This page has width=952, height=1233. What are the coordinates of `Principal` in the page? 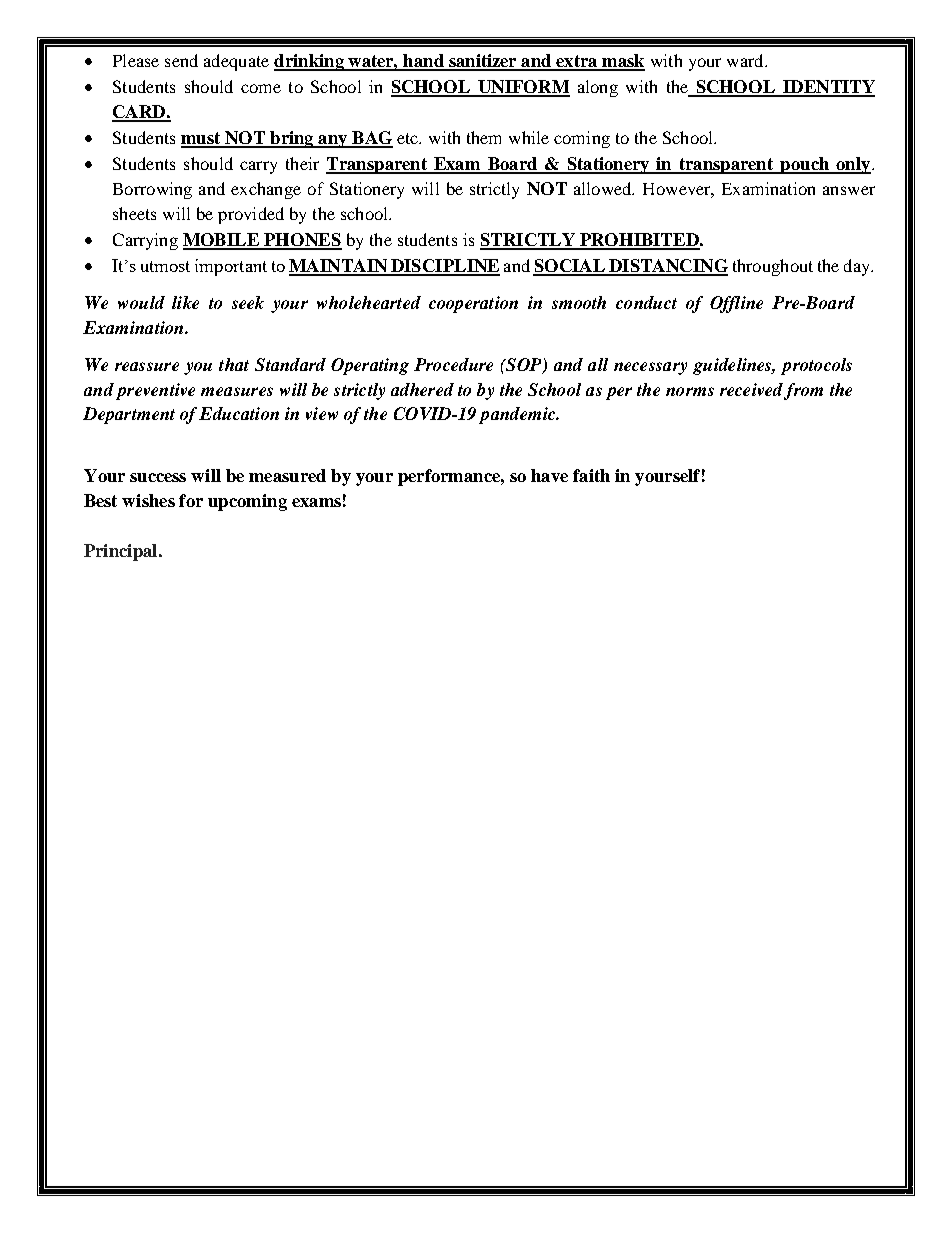 It's located at (122, 552).
